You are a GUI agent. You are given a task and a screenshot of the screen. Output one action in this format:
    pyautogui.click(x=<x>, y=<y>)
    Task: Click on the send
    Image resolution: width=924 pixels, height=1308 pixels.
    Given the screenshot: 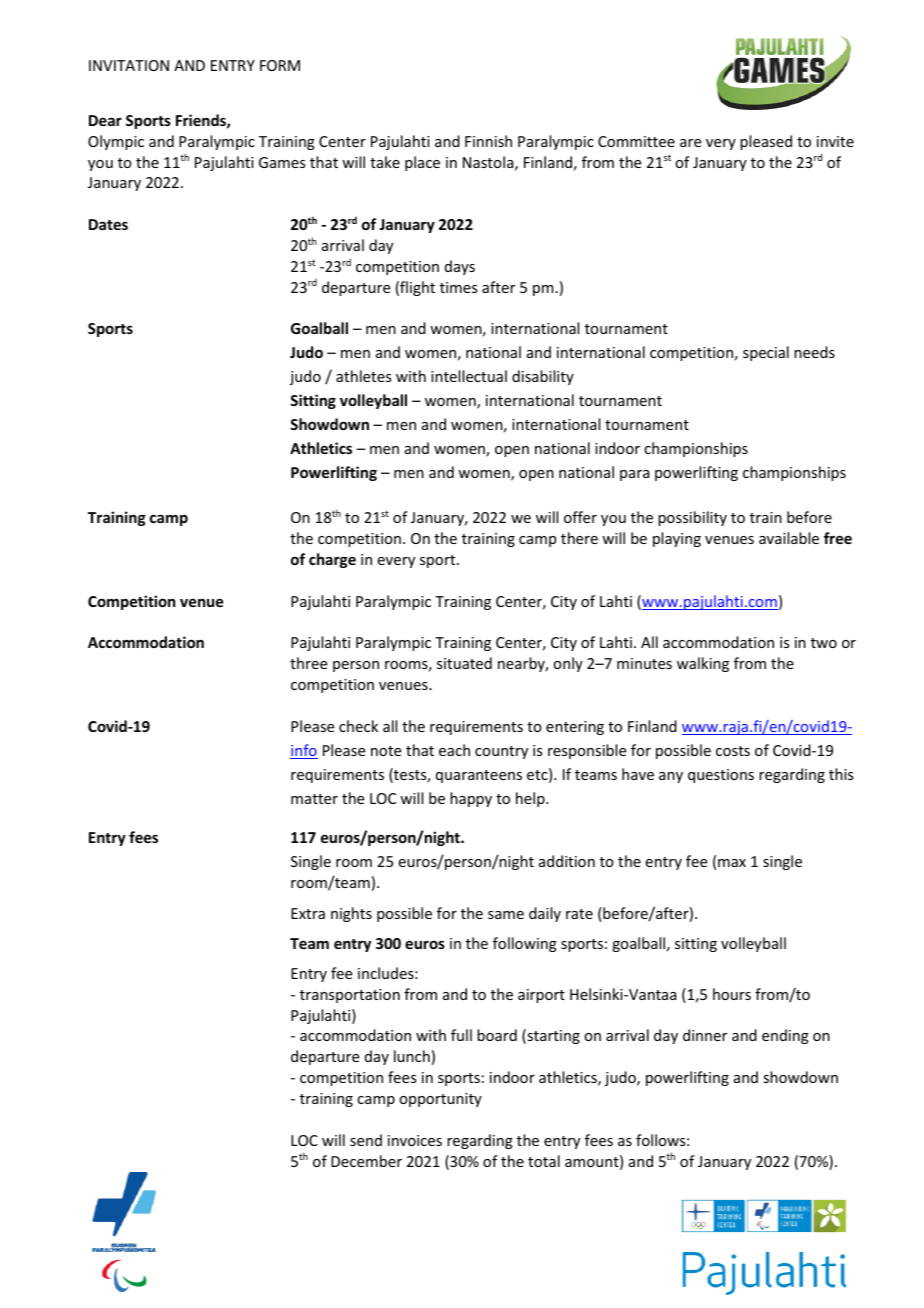 What is the action you would take?
    pyautogui.click(x=366, y=1140)
